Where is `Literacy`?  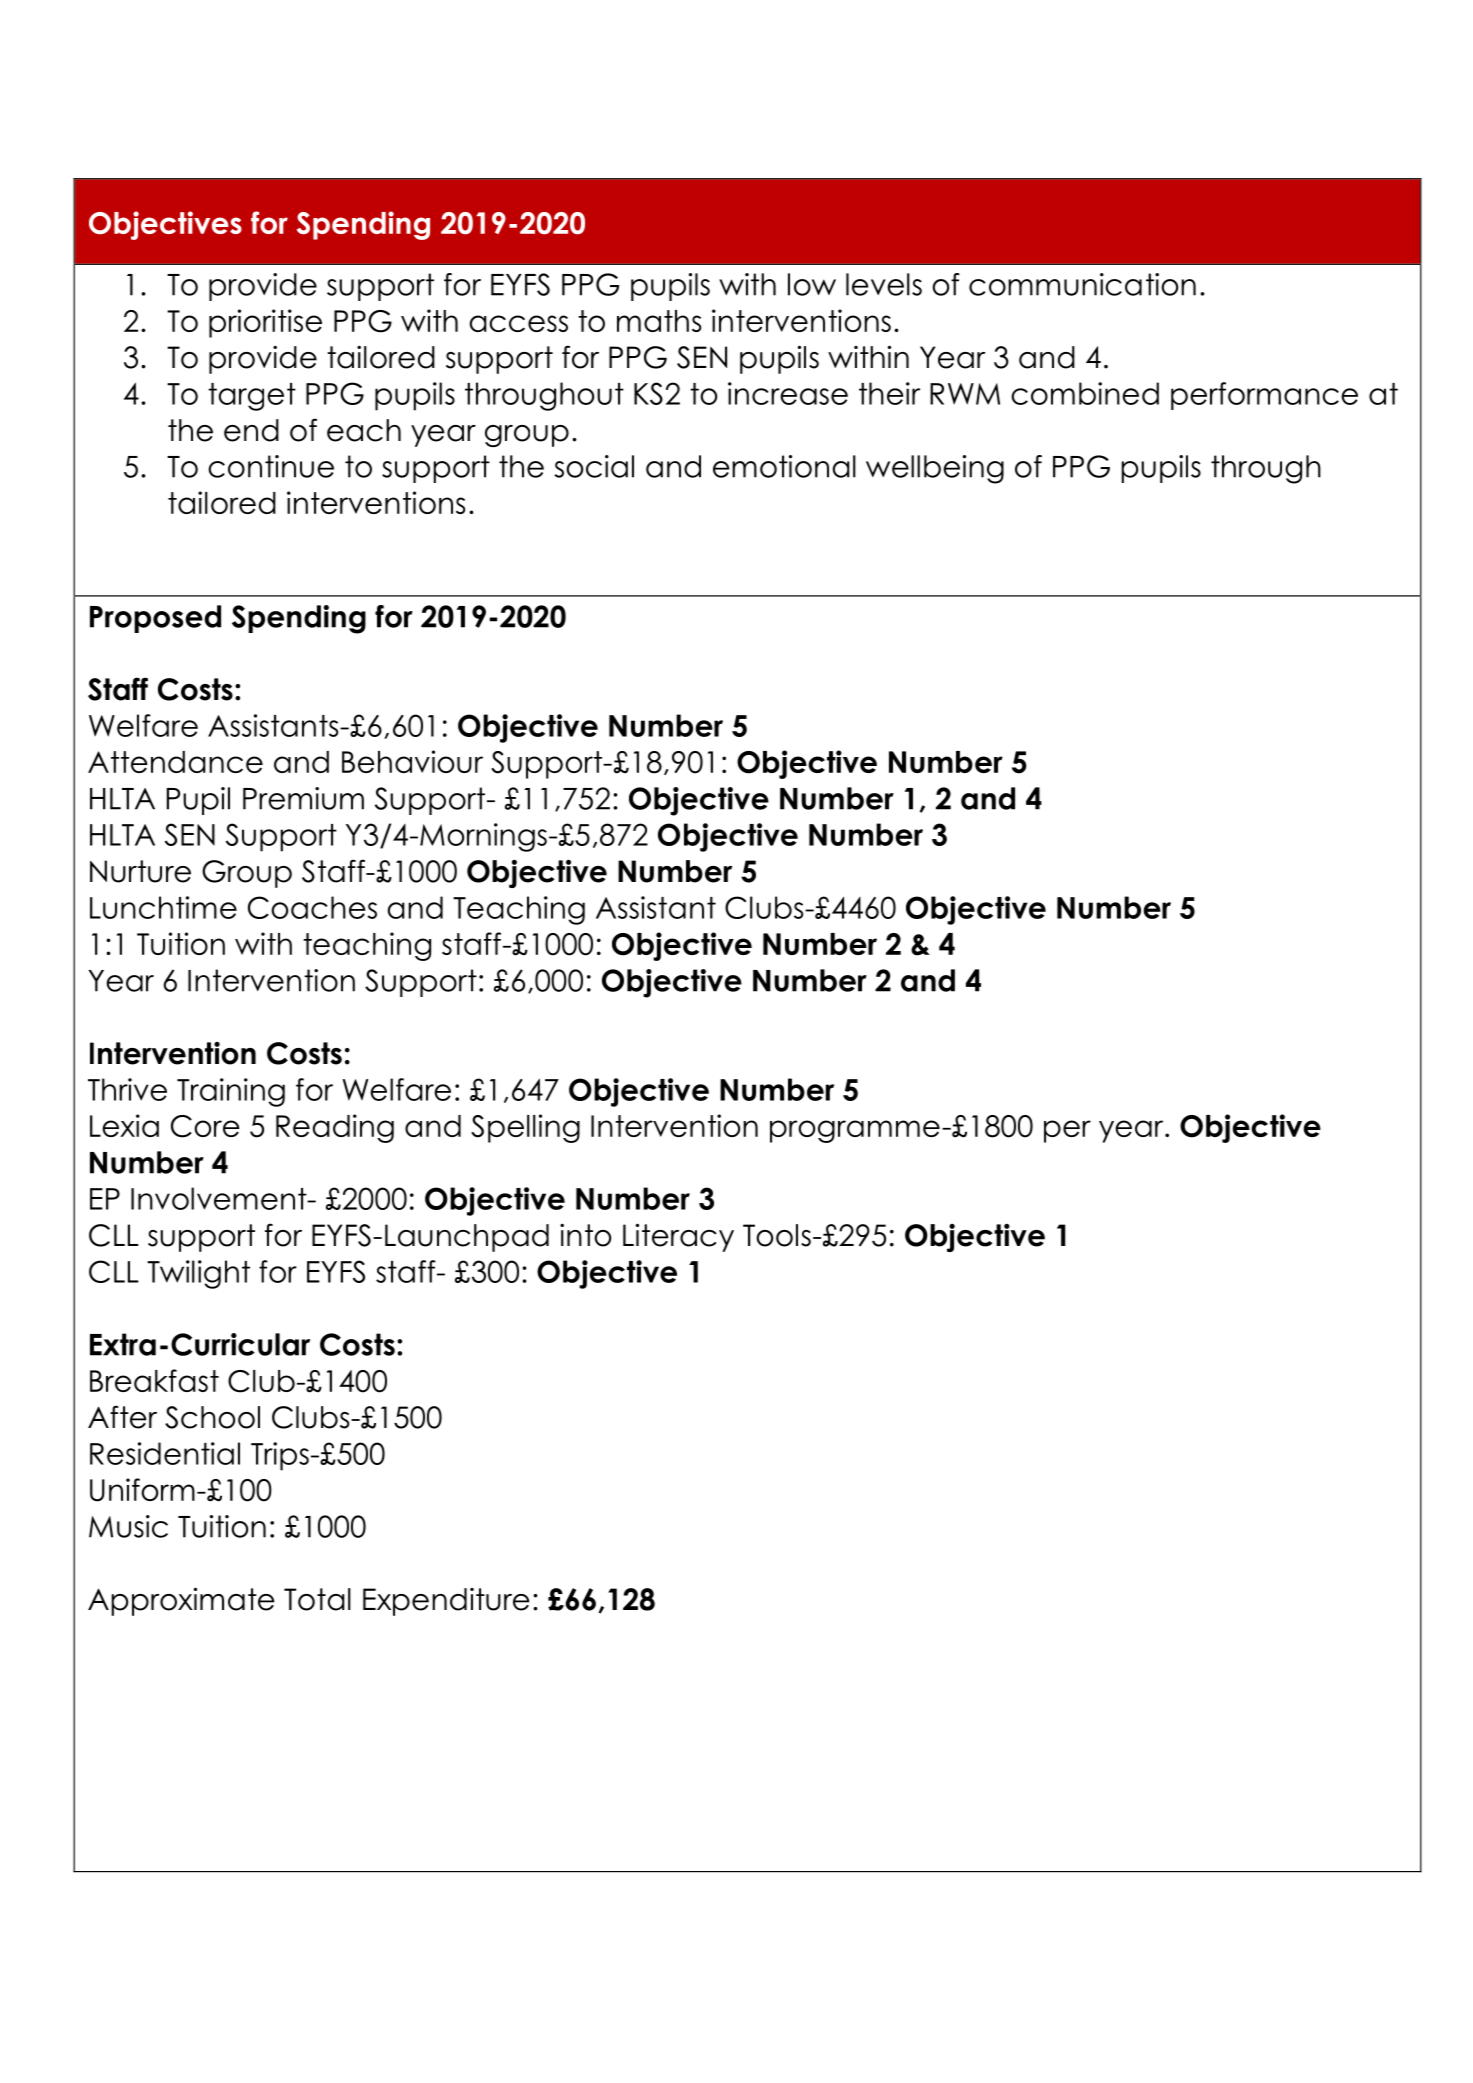 Literacy is located at coordinates (678, 1237).
